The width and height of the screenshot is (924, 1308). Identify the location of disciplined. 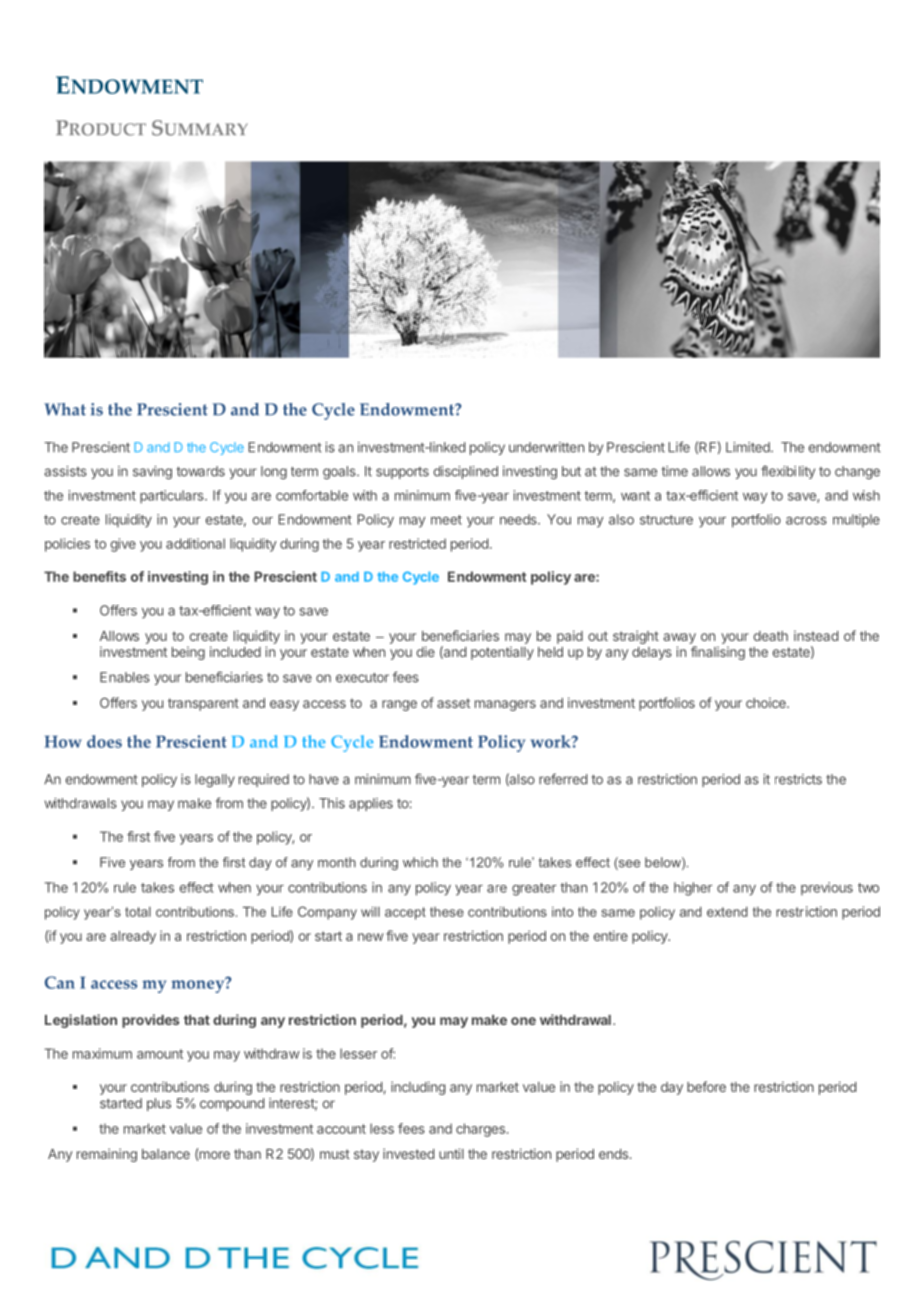
(465, 472).
